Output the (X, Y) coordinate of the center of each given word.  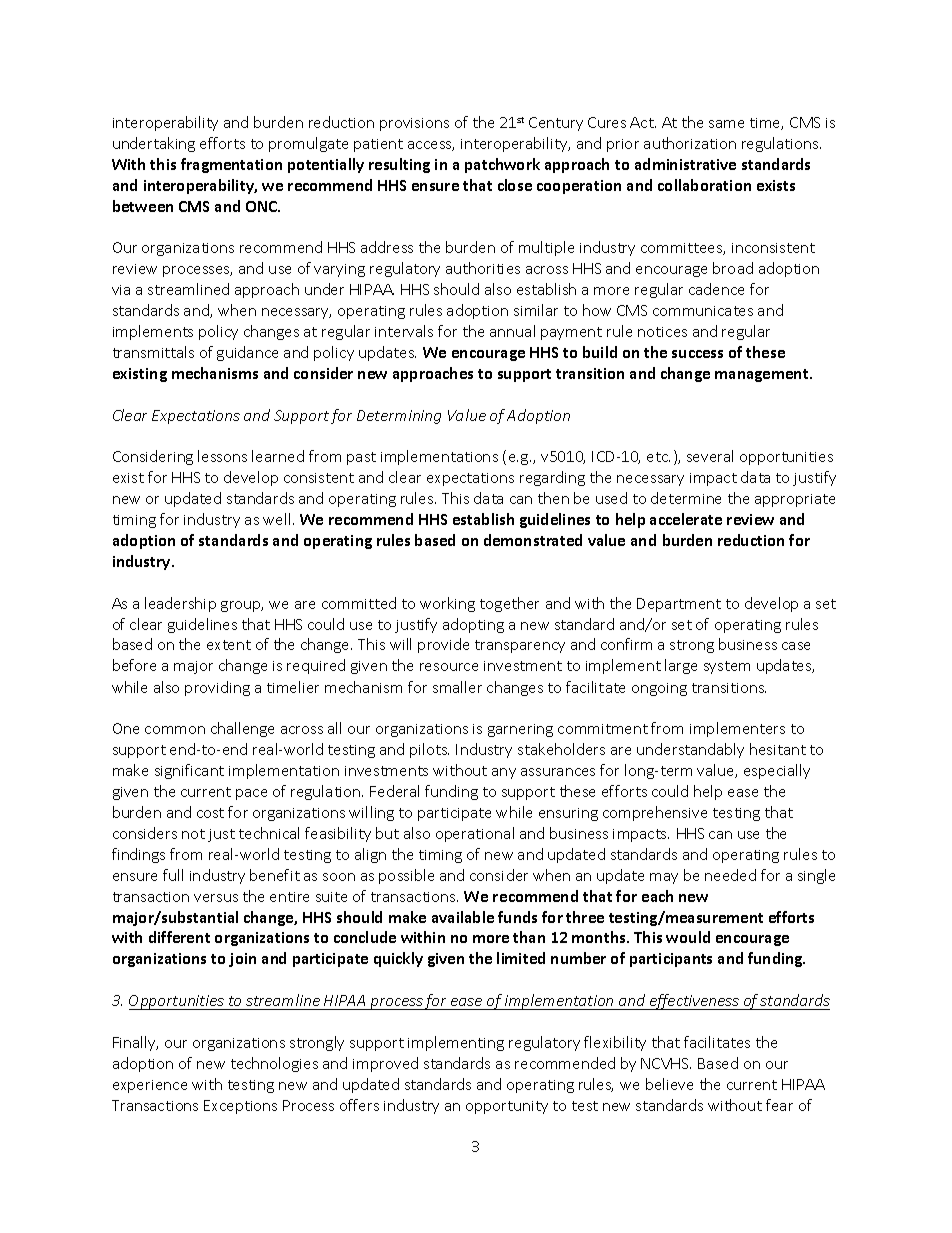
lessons (222, 456)
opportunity (507, 1107)
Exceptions (240, 1107)
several (710, 456)
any (504, 773)
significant (189, 771)
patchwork (502, 165)
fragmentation (231, 165)
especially (777, 771)
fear (779, 1105)
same (726, 124)
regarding (552, 478)
